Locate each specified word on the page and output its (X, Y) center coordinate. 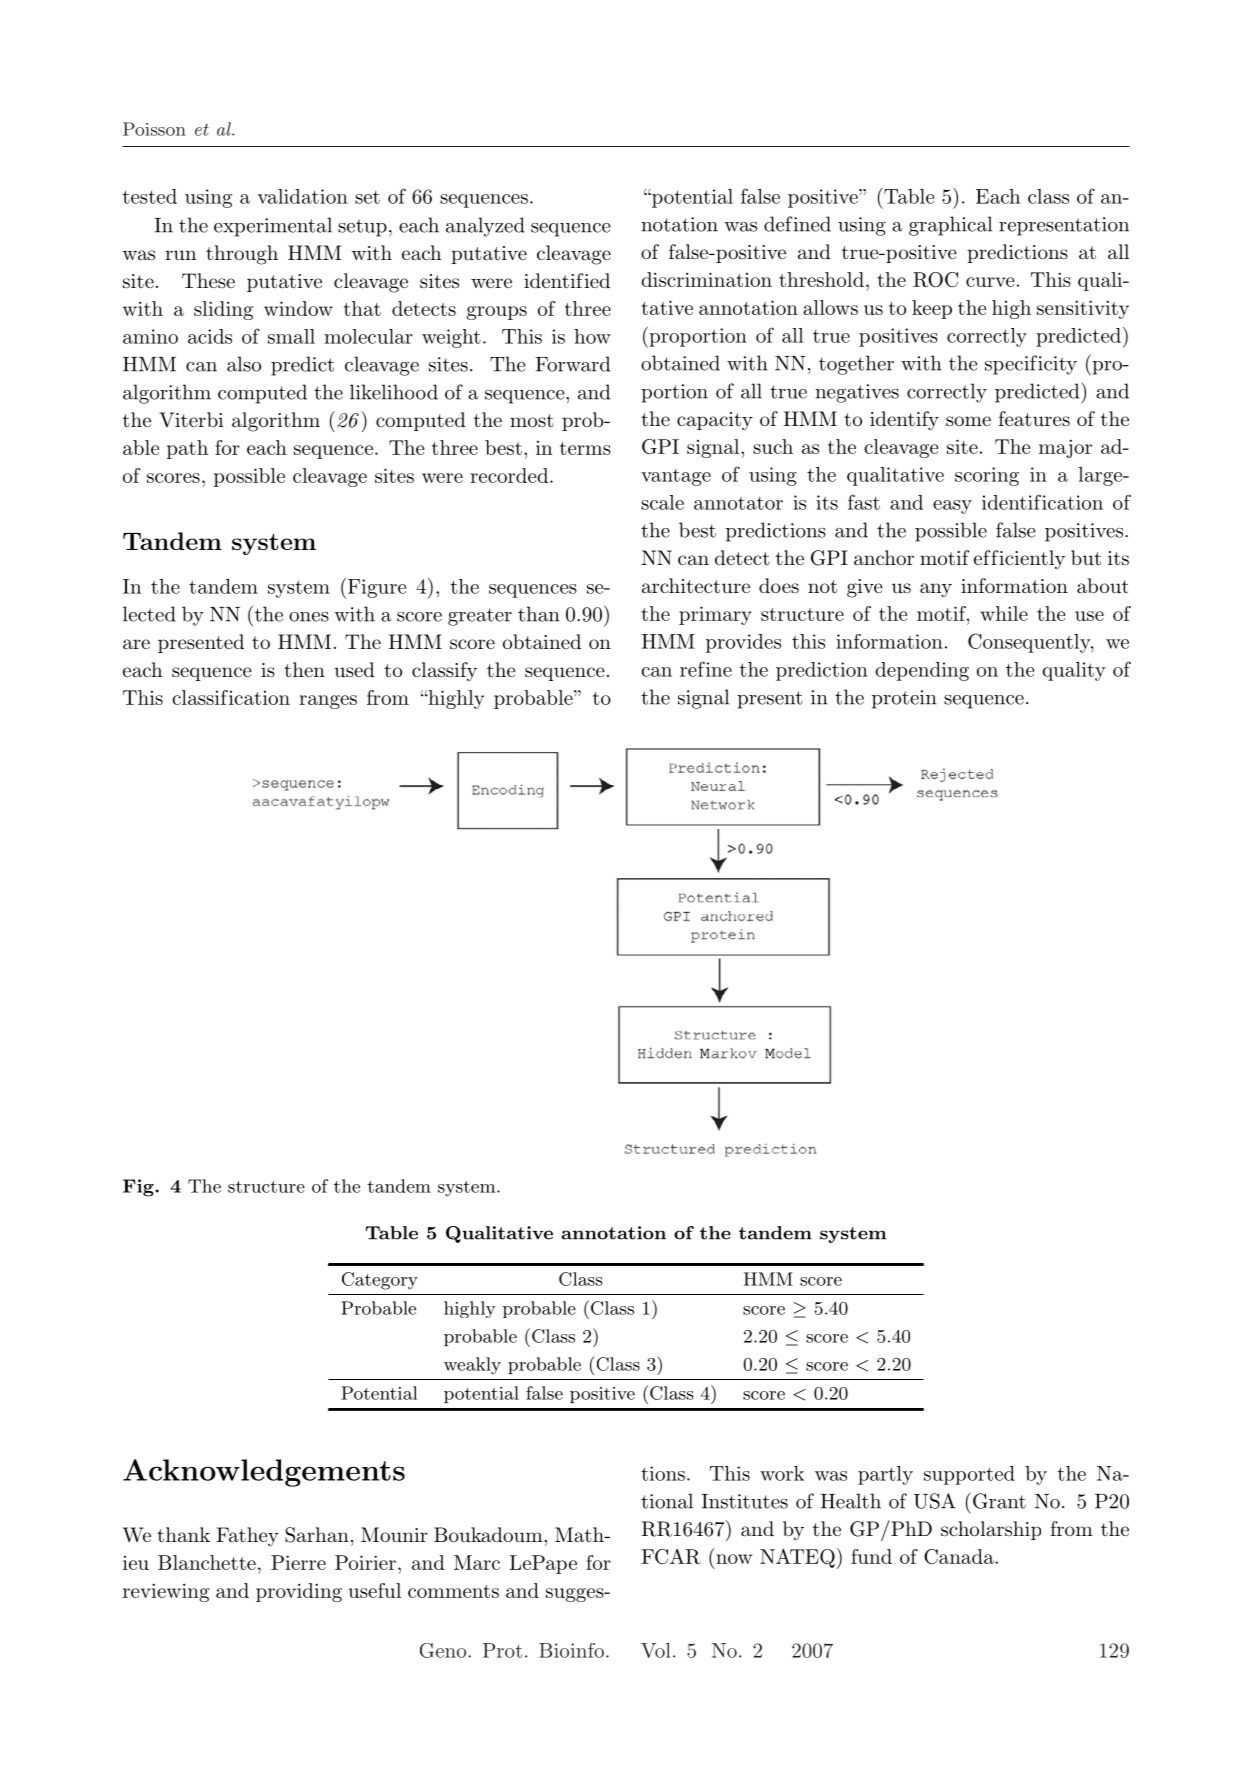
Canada (960, 1556)
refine (706, 669)
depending (922, 671)
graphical (950, 226)
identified (567, 281)
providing (299, 1592)
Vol (656, 1650)
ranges (328, 702)
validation (302, 196)
